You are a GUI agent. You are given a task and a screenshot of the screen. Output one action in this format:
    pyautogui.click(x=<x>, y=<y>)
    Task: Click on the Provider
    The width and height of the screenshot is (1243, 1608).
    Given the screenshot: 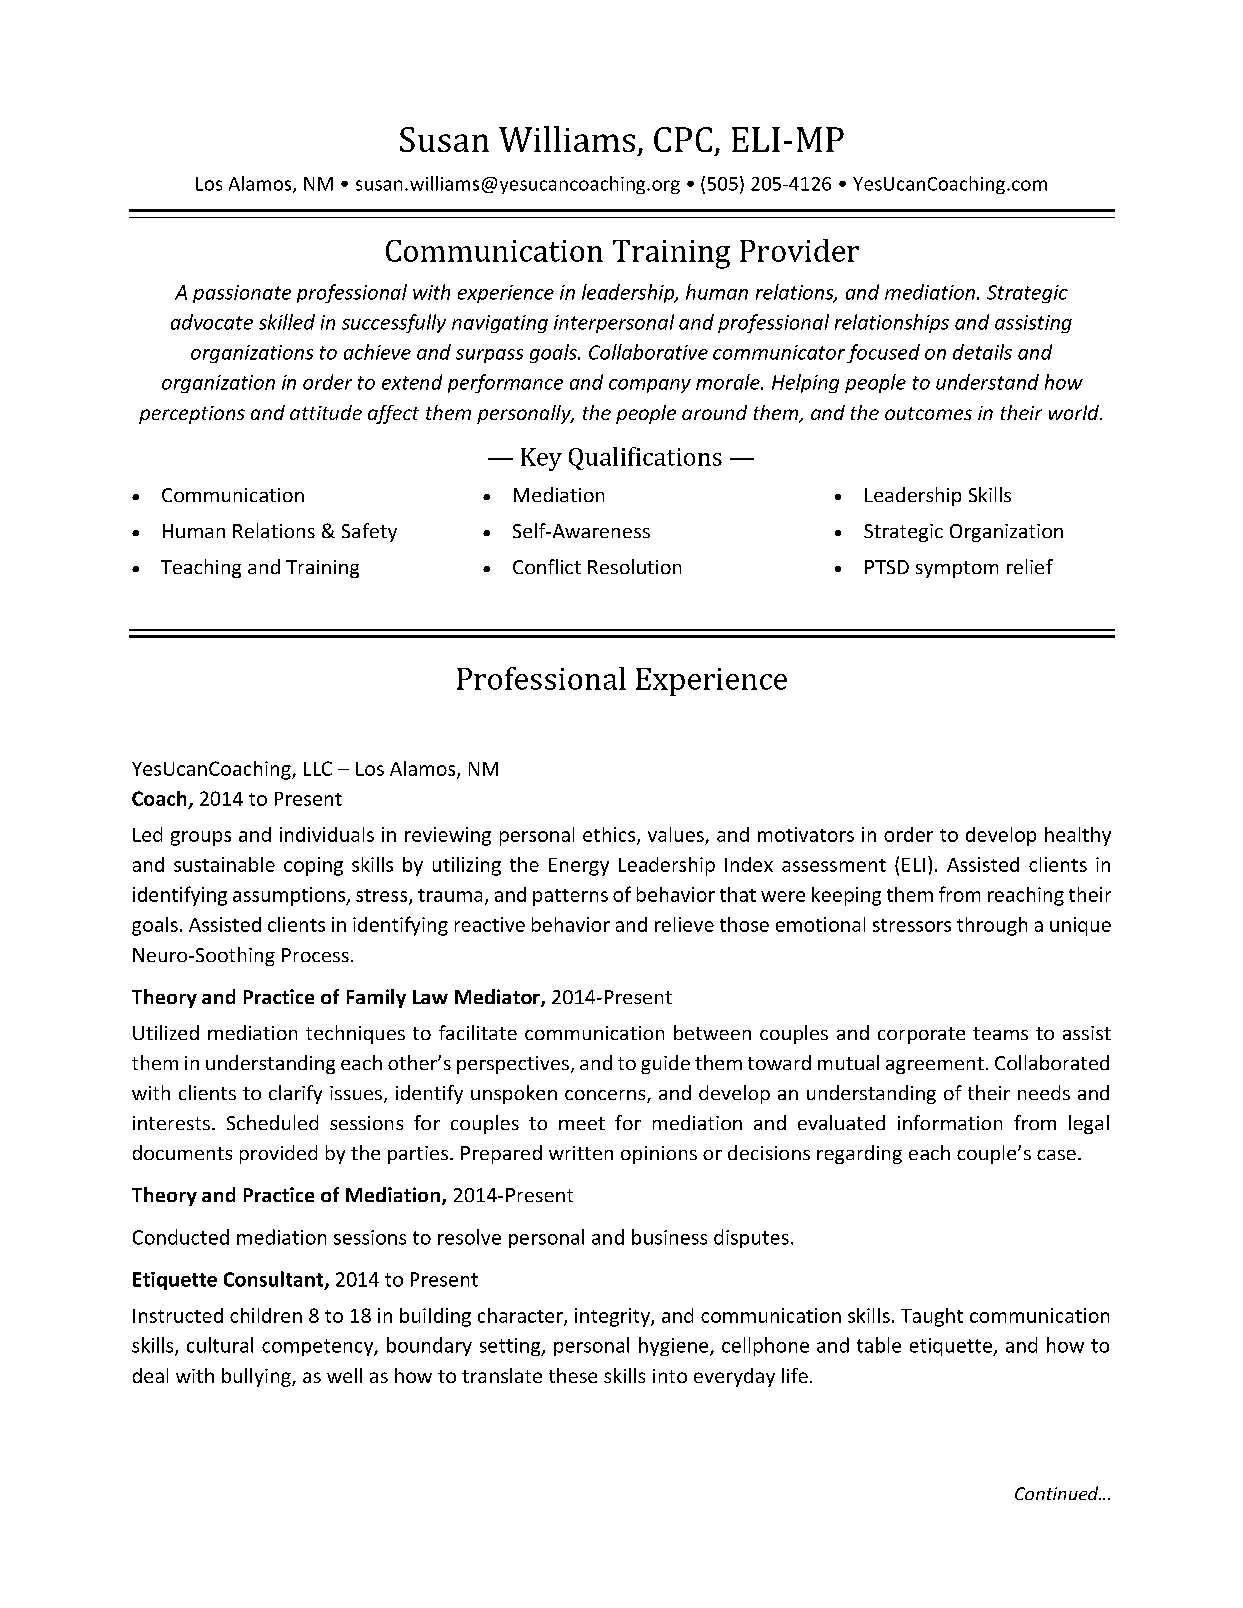 What is the action you would take?
    pyautogui.click(x=799, y=250)
